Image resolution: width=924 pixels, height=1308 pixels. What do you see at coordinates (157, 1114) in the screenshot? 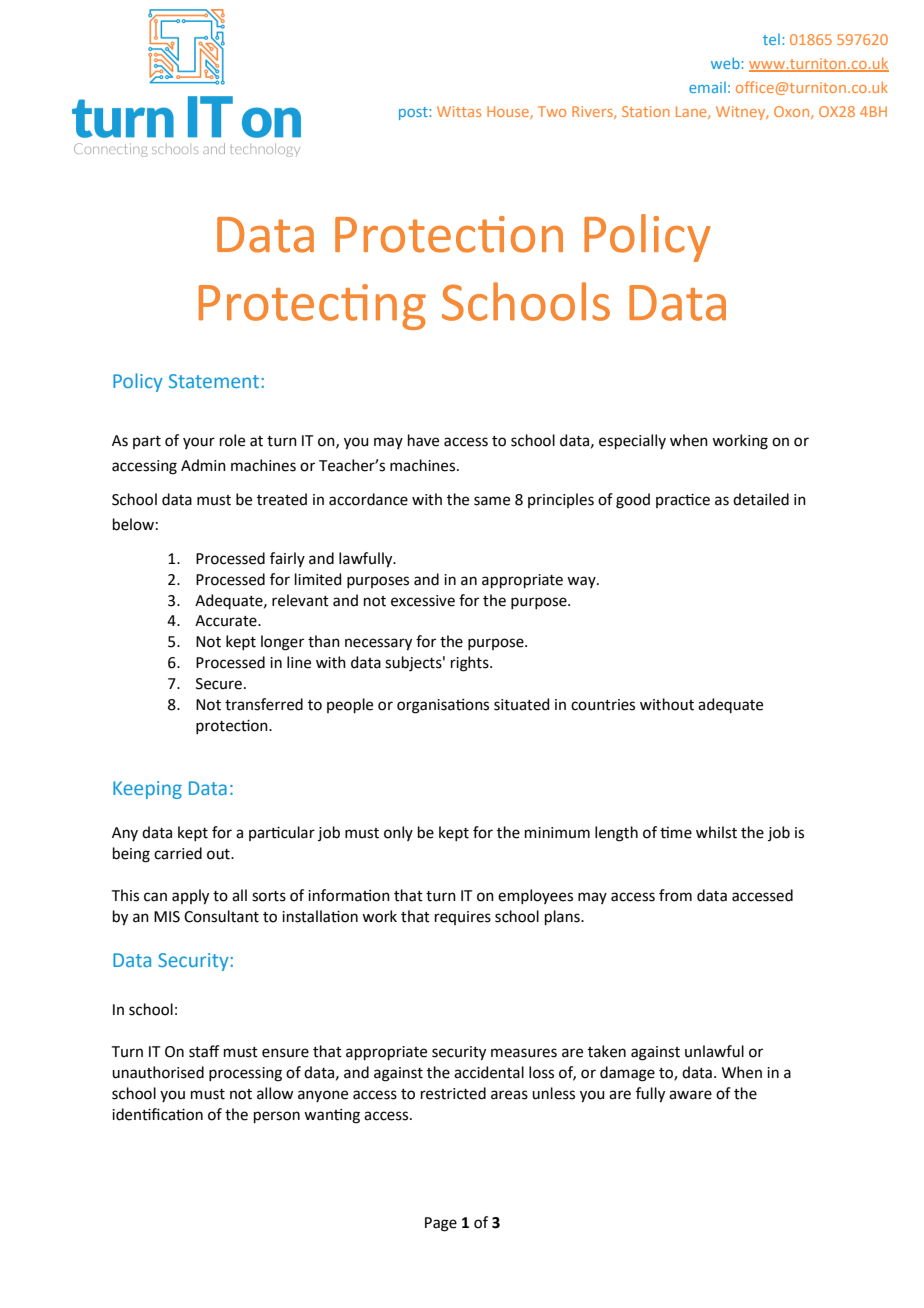
I see `identification` at bounding box center [157, 1114].
